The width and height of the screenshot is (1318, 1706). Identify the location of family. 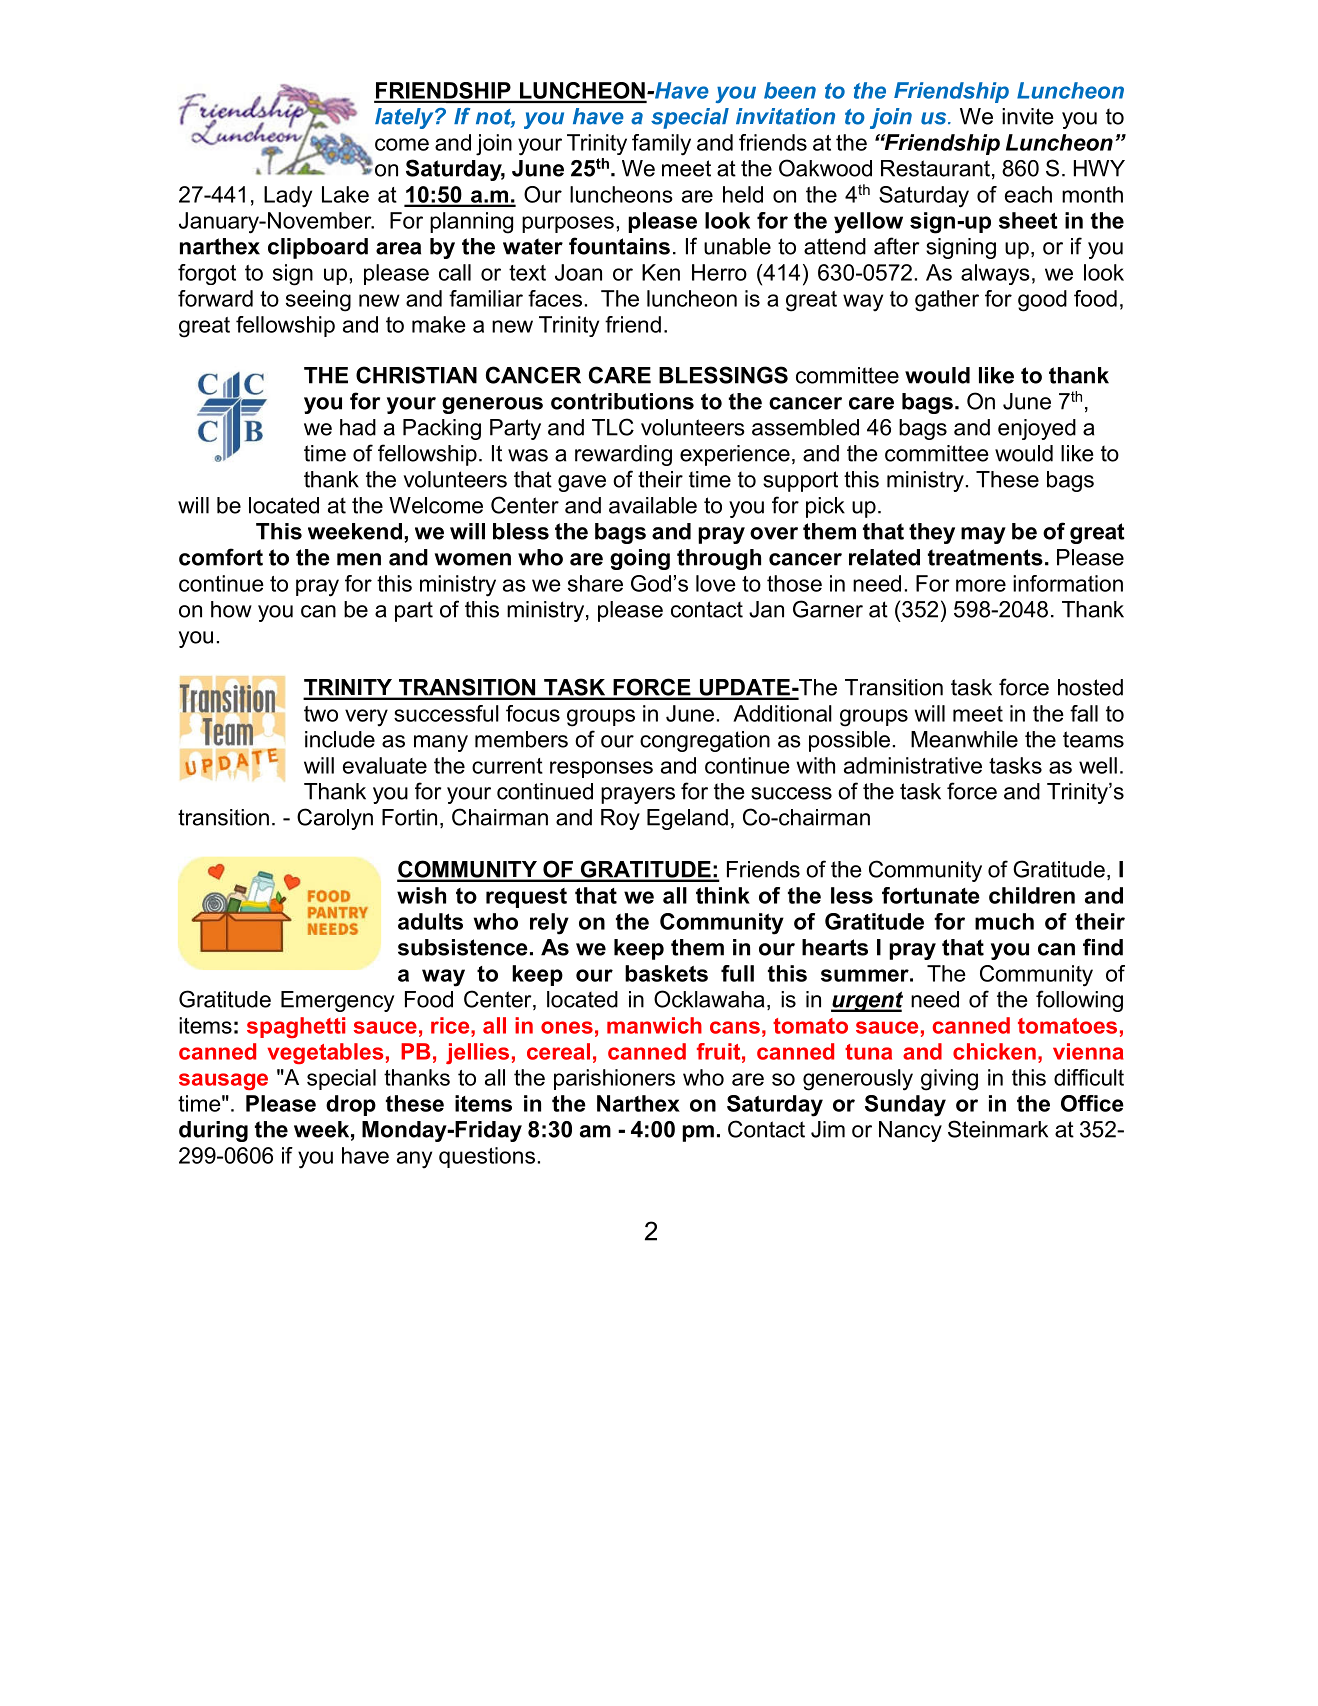
(661, 145).
